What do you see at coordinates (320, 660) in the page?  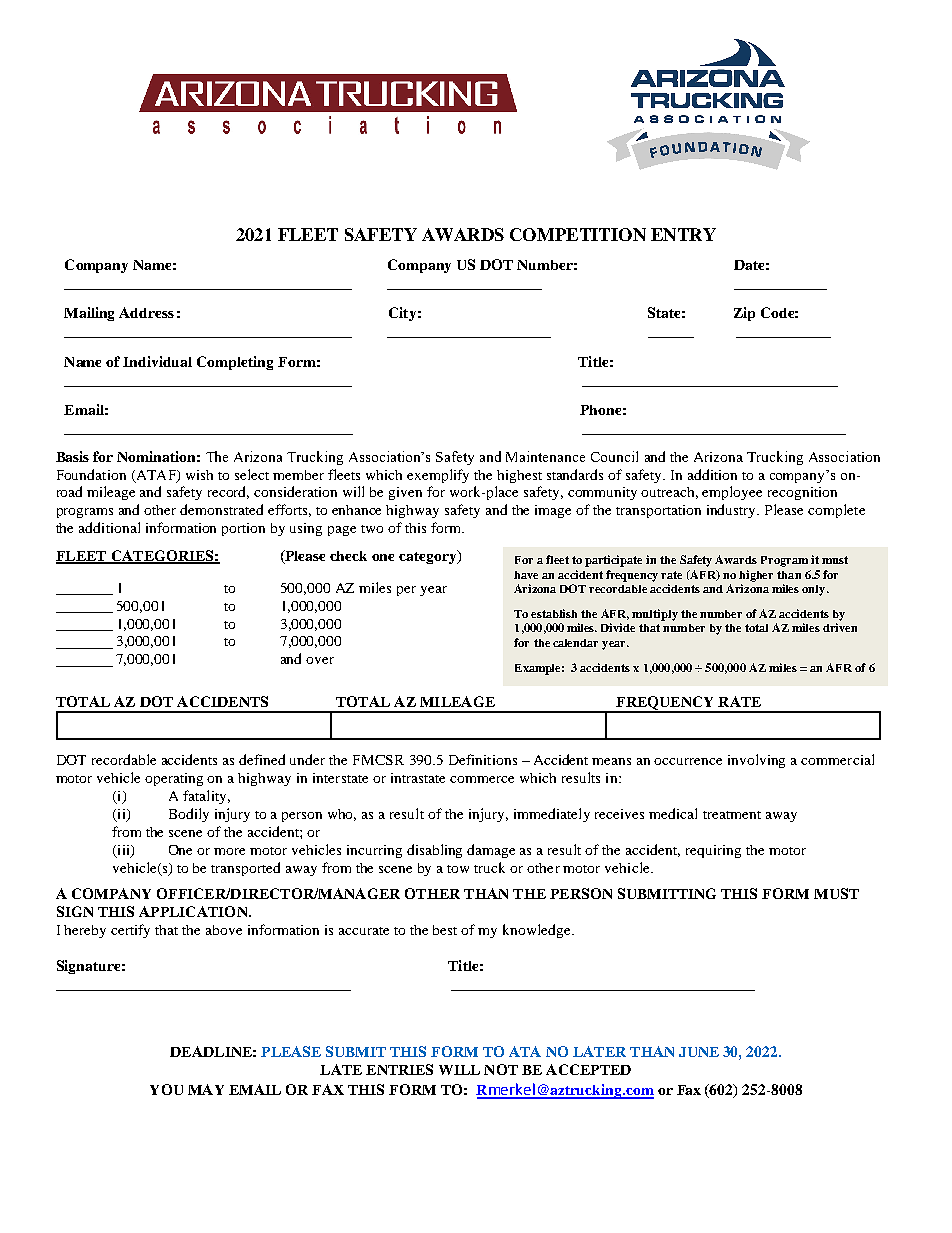 I see `over` at bounding box center [320, 660].
